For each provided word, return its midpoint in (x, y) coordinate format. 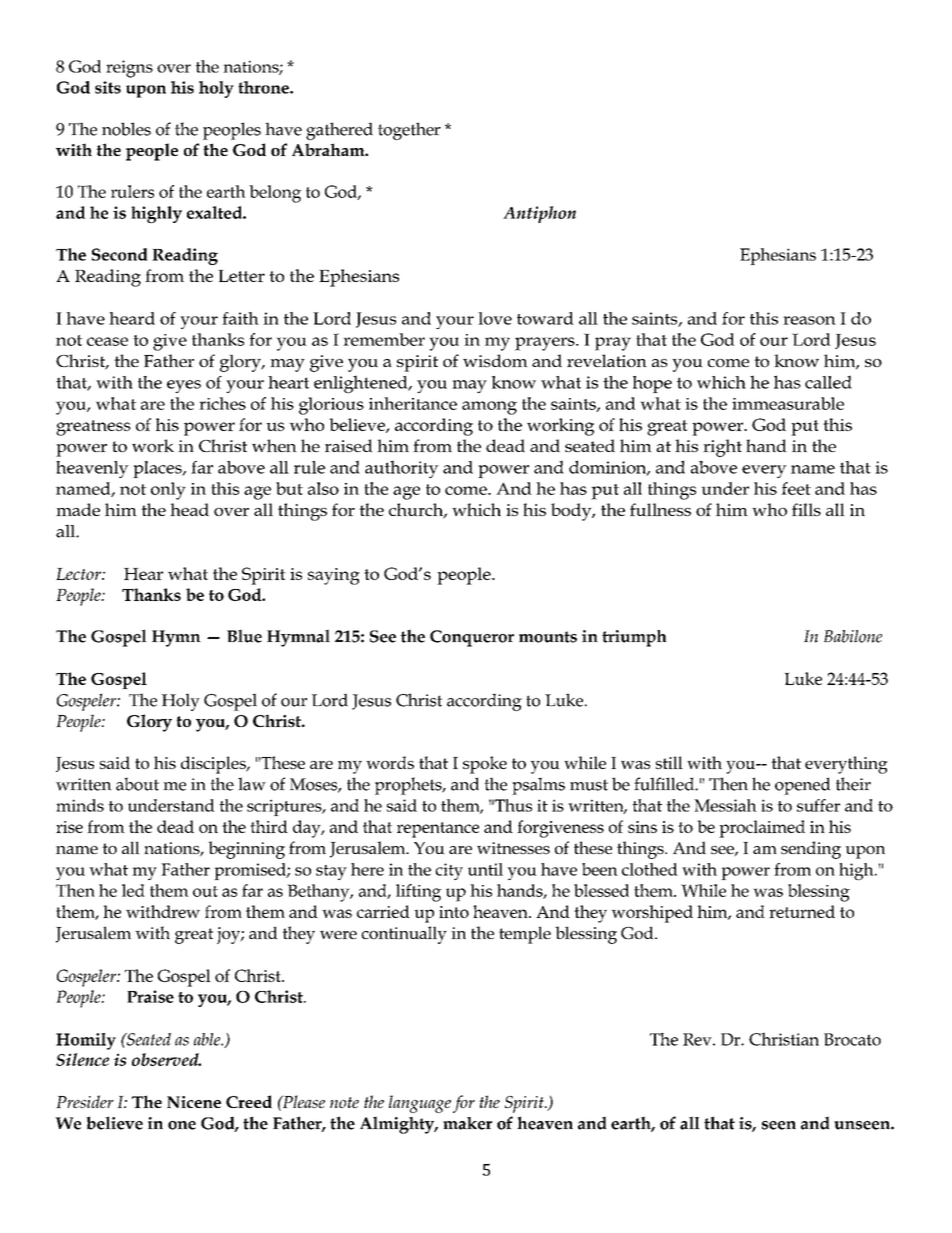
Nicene (194, 1102)
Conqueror (472, 638)
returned (802, 911)
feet (796, 488)
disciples (214, 765)
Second (119, 254)
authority (402, 469)
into (454, 912)
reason (809, 320)
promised (251, 871)
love (495, 318)
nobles (126, 129)
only (168, 491)
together (409, 131)
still (669, 762)
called (828, 382)
